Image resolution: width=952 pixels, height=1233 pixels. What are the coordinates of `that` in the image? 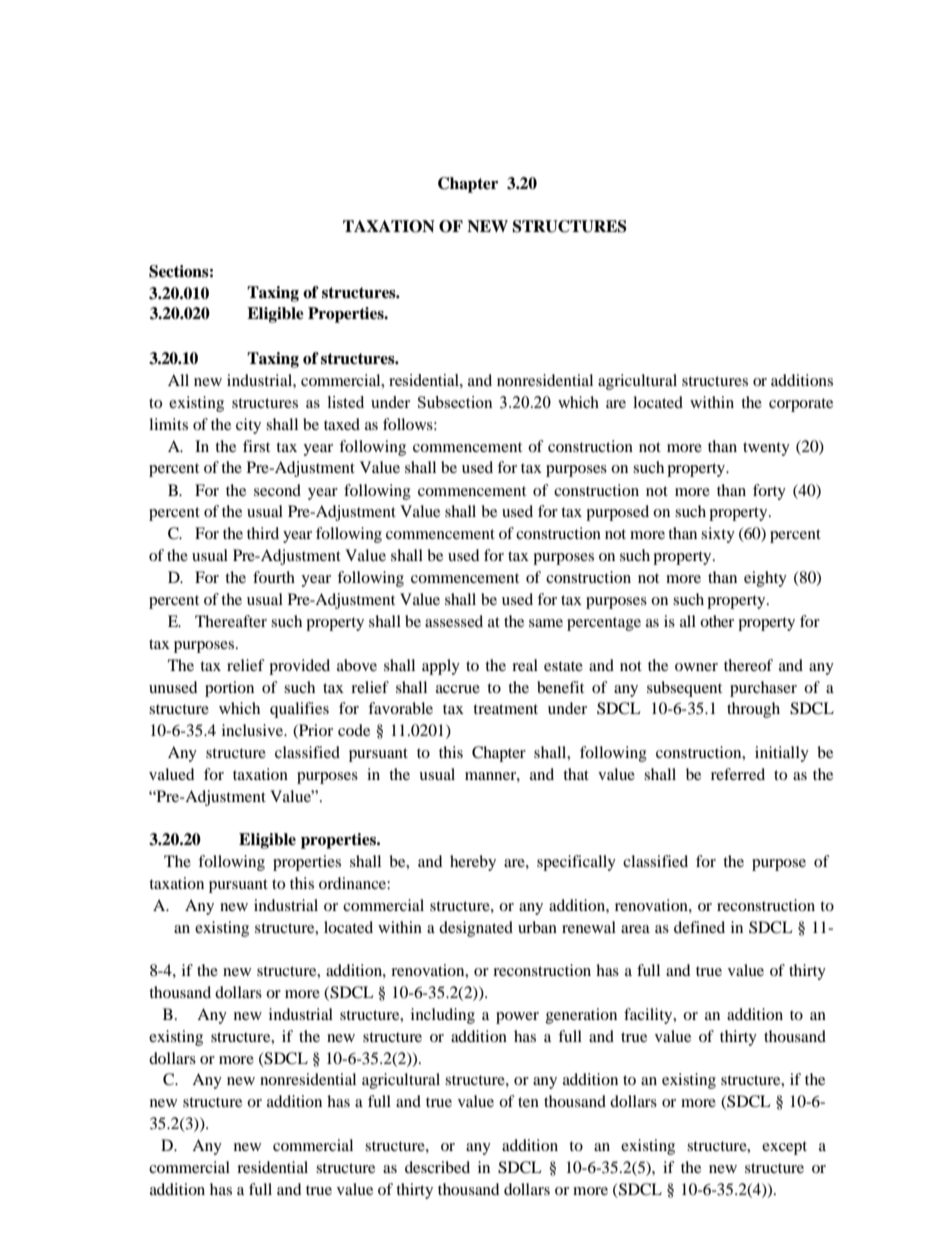 It's located at (576, 774).
